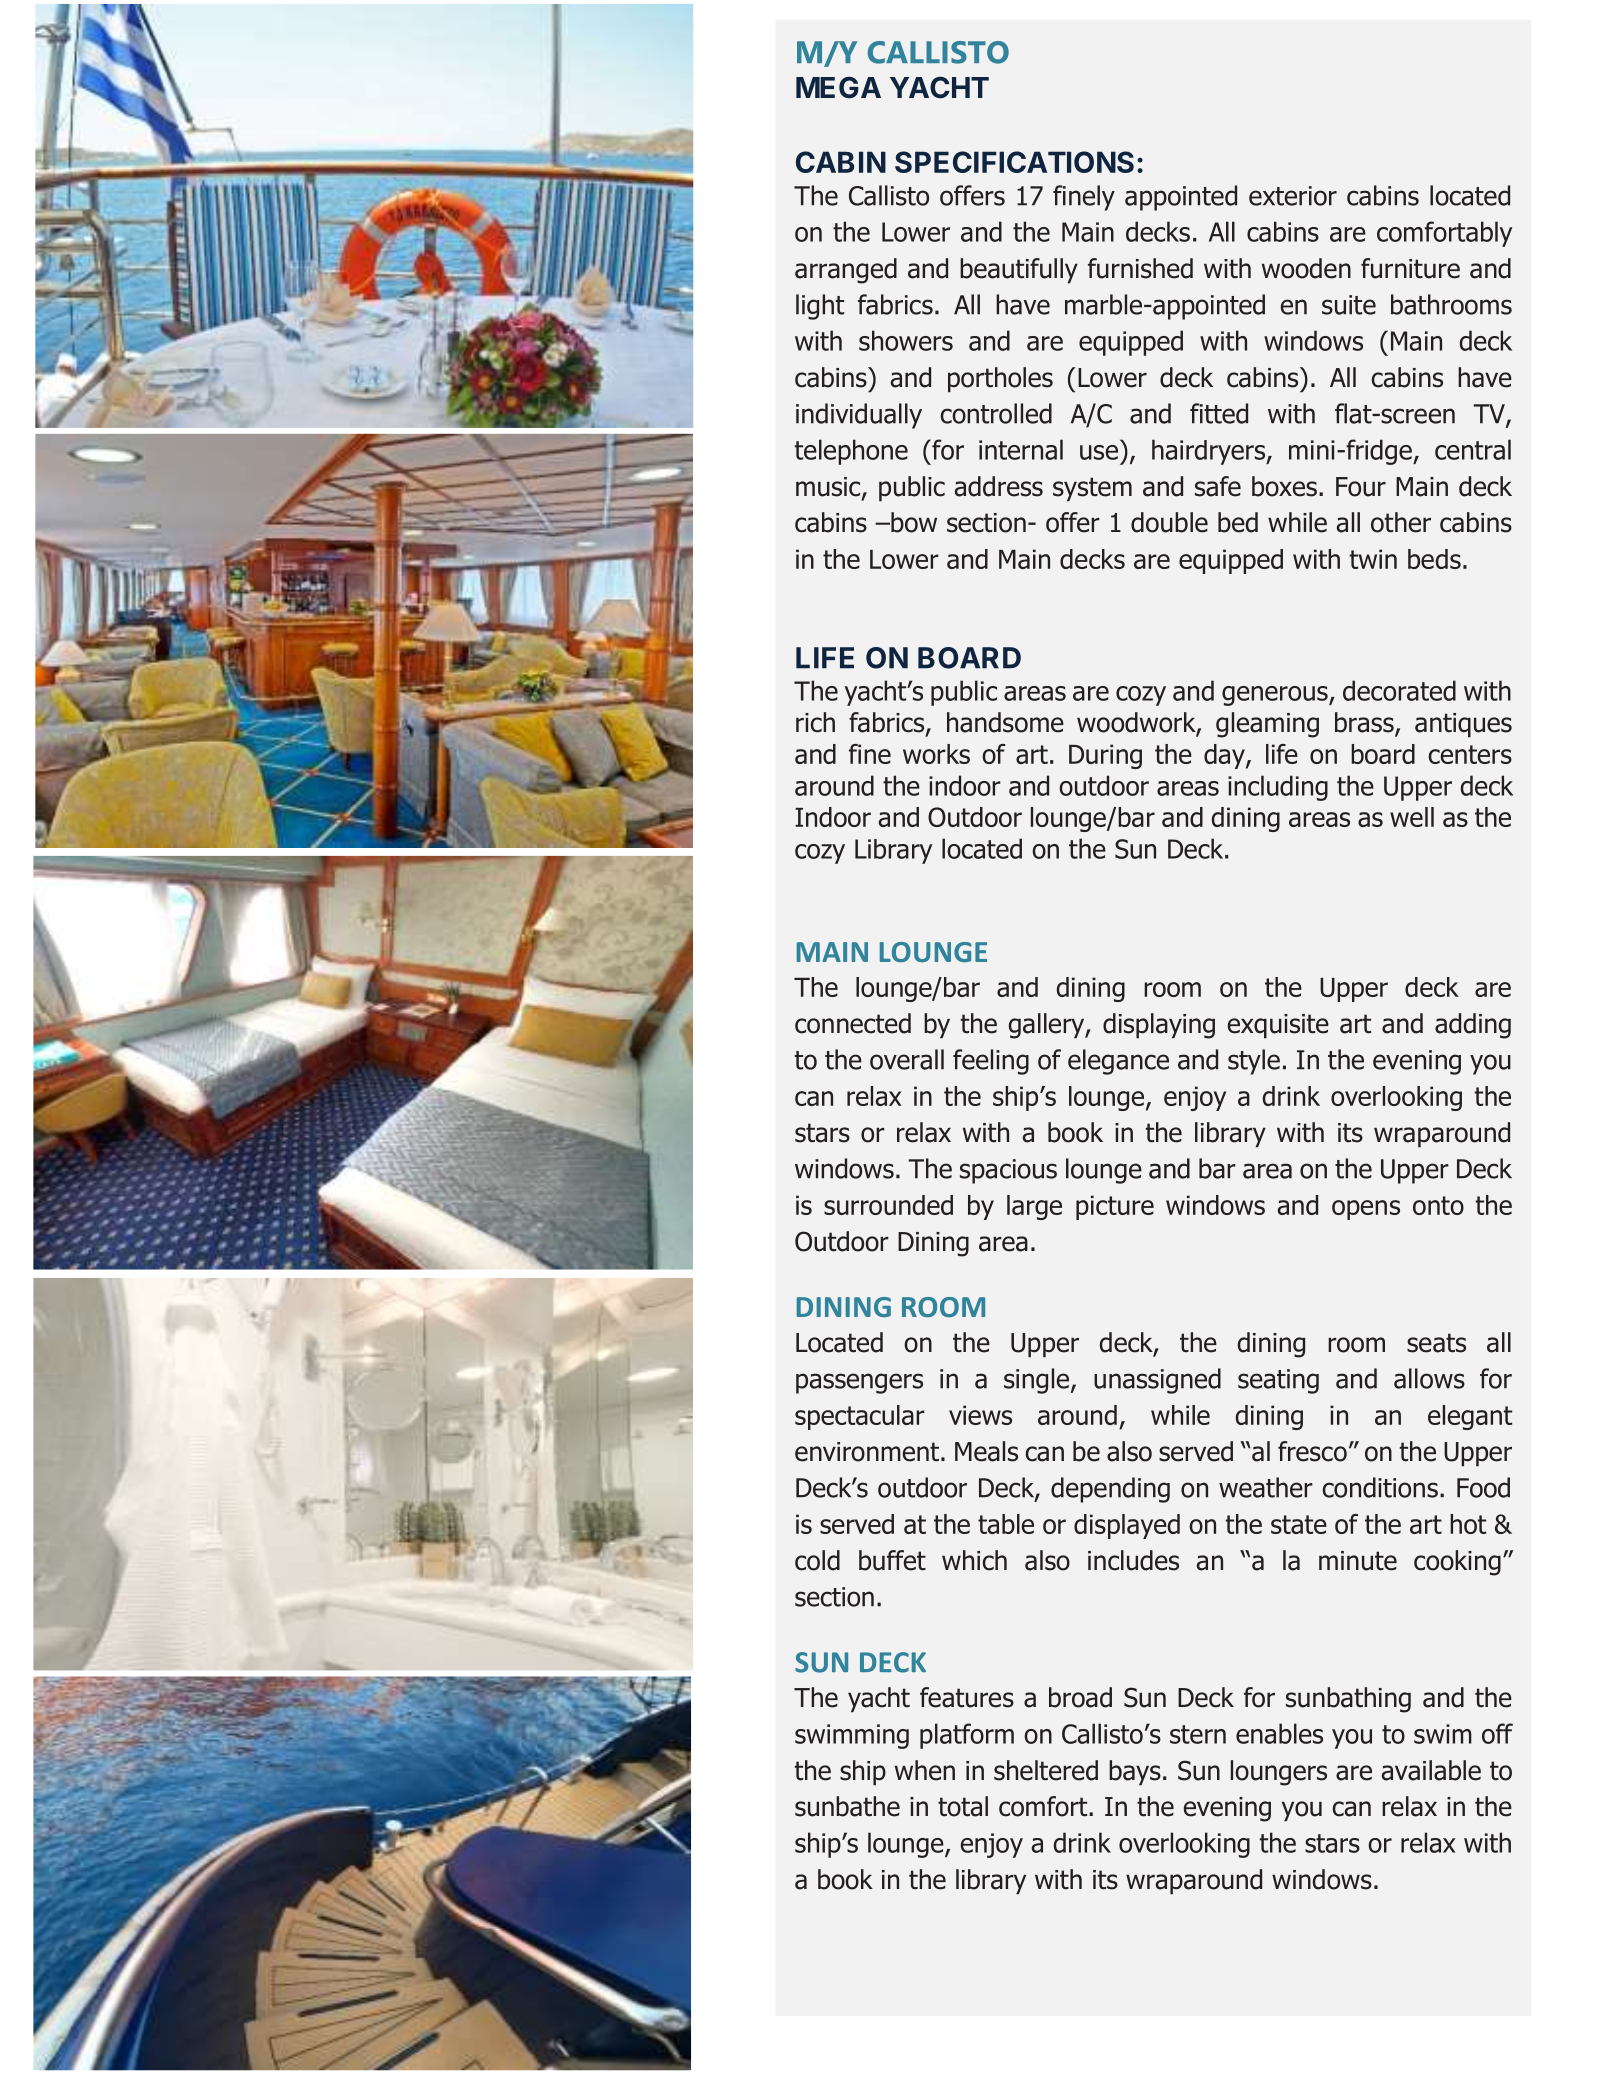  Describe the element at coordinates (1157, 1381) in the image. I see `unassigned` at that location.
